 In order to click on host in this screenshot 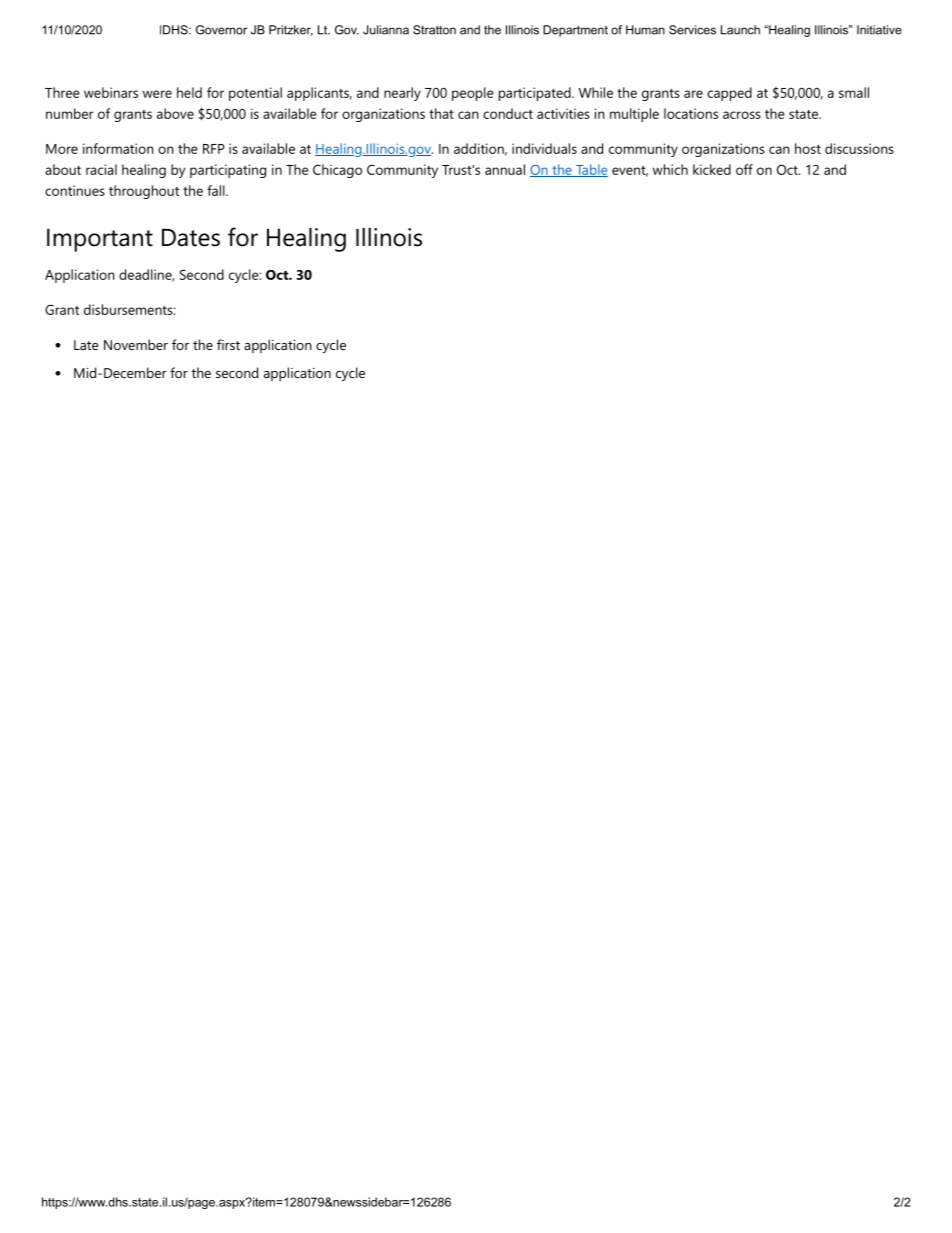, I will do `click(808, 148)`.
